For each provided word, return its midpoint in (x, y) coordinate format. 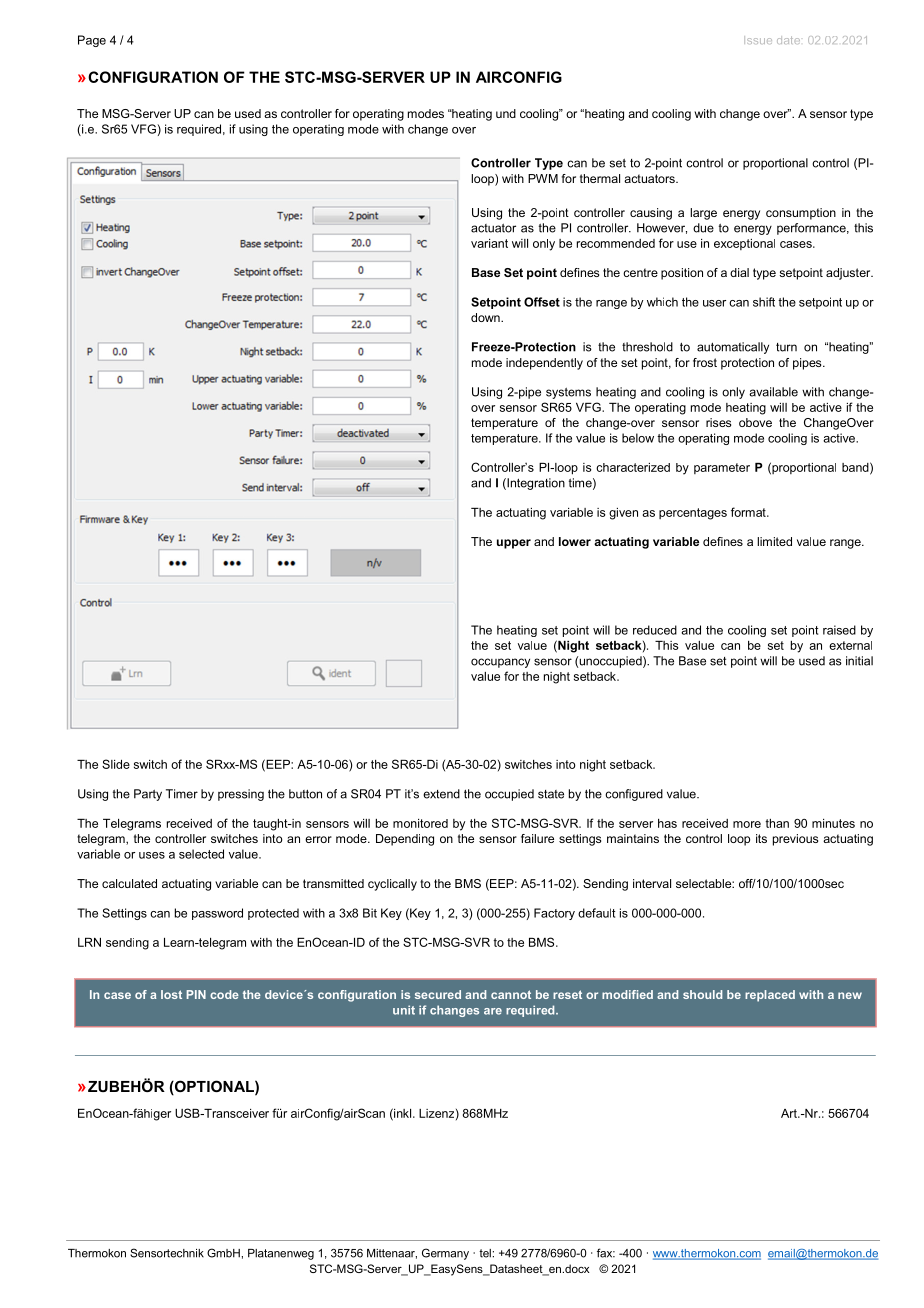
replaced (770, 996)
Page (92, 41)
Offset (542, 302)
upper (514, 544)
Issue (758, 40)
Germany (445, 1254)
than (777, 823)
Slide (116, 764)
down (486, 317)
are (493, 1011)
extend (441, 794)
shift (764, 302)
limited (774, 541)
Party (148, 795)
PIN (196, 994)
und (506, 113)
